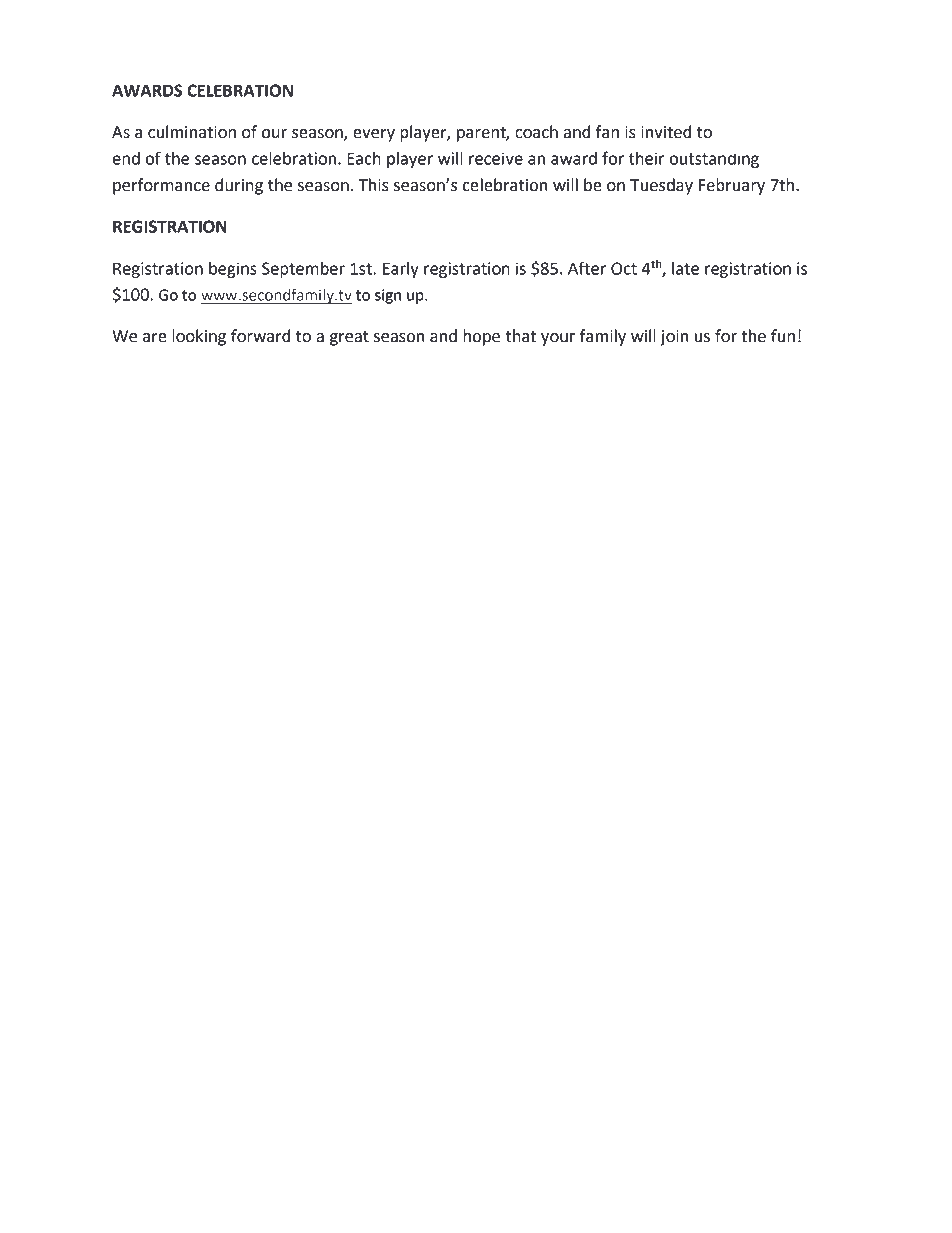 This screenshot has height=1233, width=952. What do you see at coordinates (239, 186) in the screenshot?
I see `during` at bounding box center [239, 186].
